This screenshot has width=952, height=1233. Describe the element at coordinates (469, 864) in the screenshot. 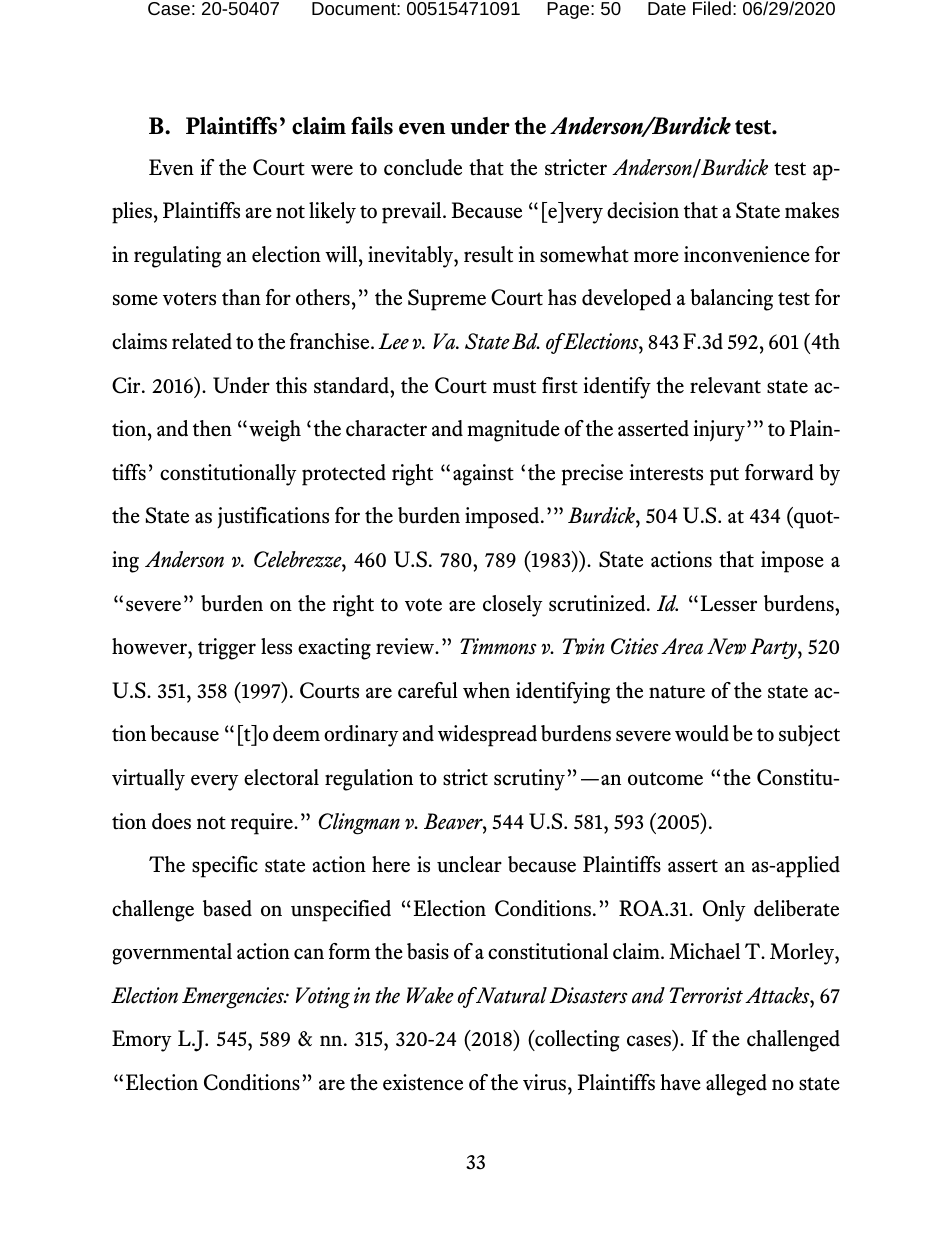

I see `unclear` at that location.
